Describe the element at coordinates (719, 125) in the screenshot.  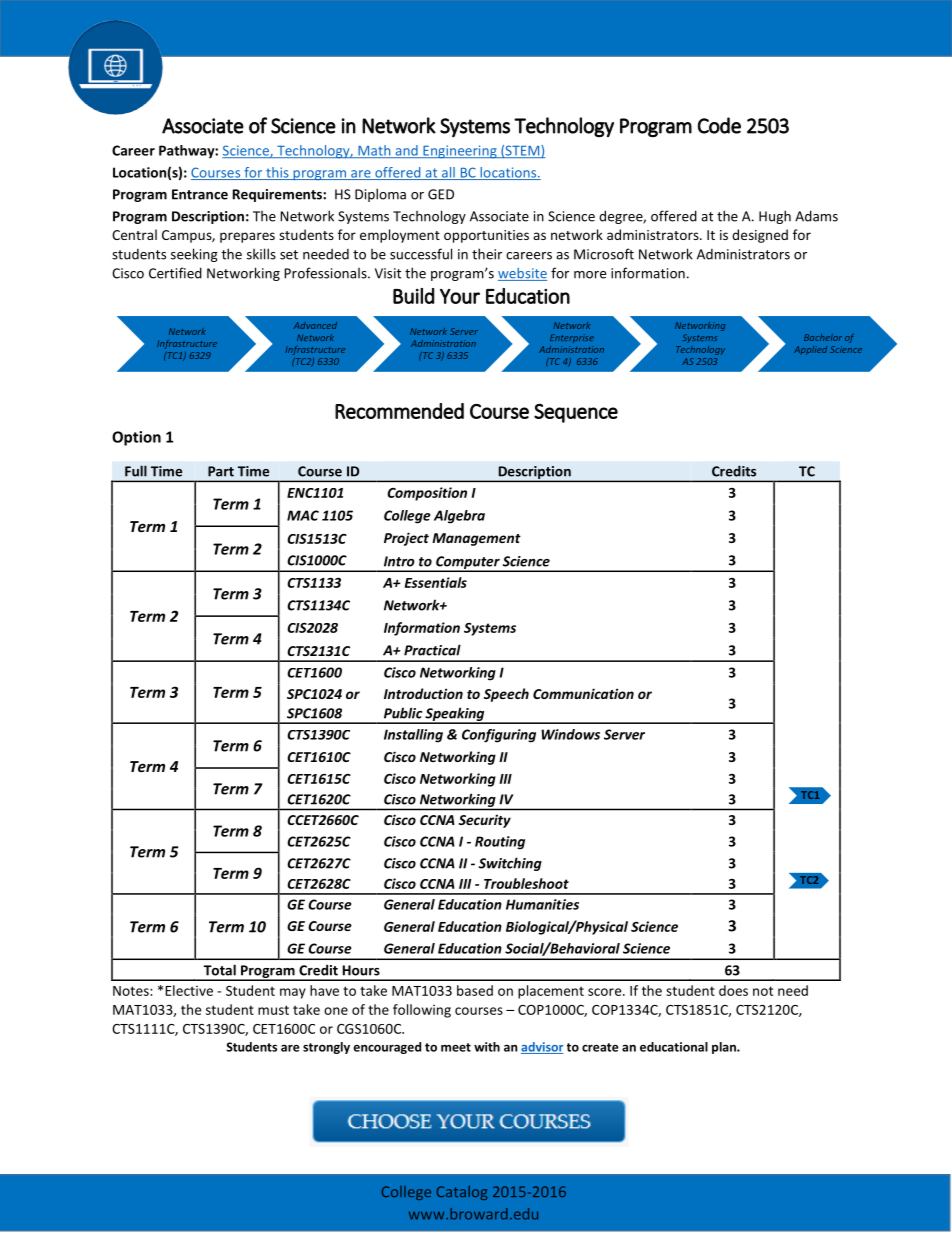
I see `Code` at that location.
